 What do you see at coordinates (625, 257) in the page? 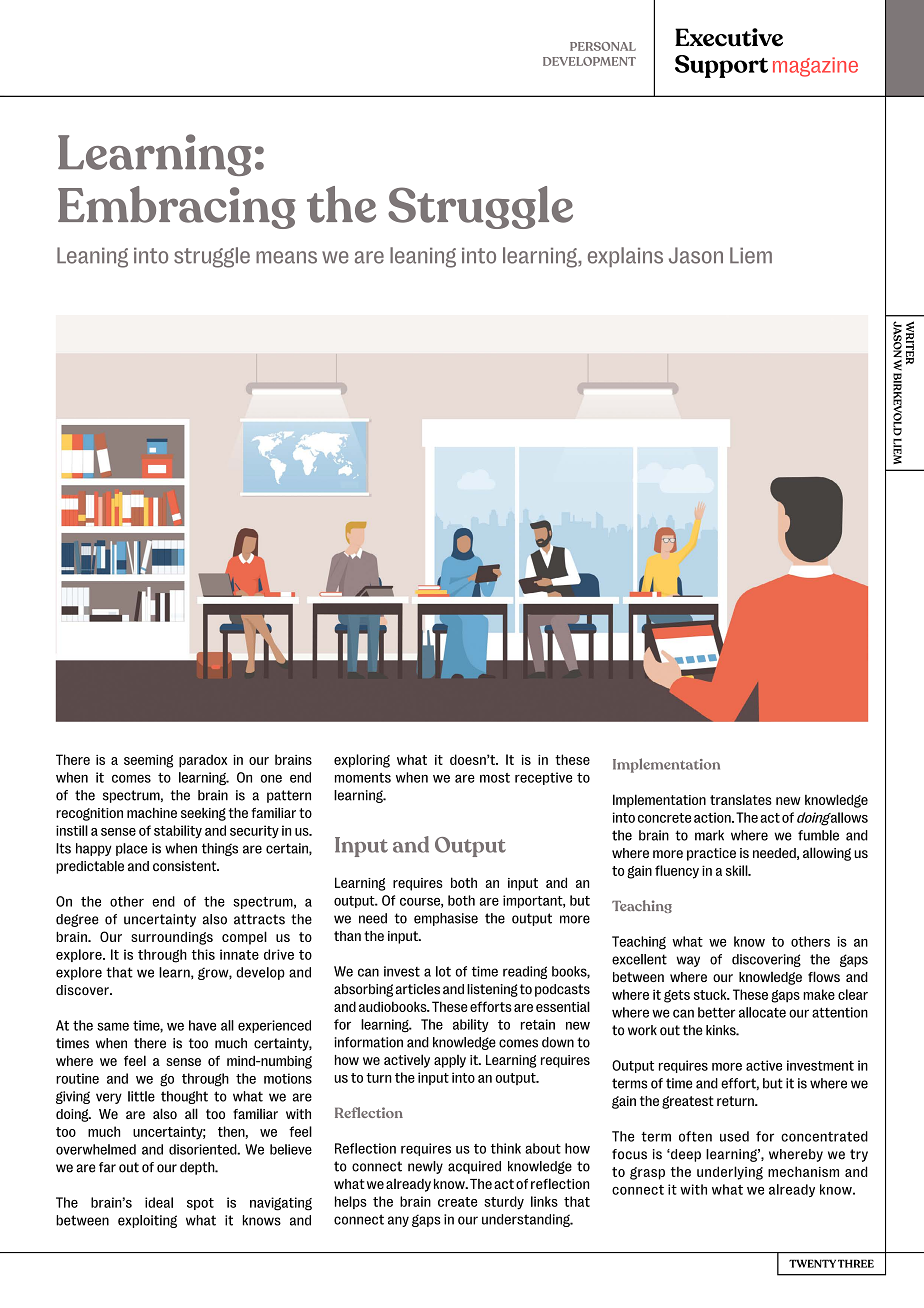
I see `explains` at bounding box center [625, 257].
